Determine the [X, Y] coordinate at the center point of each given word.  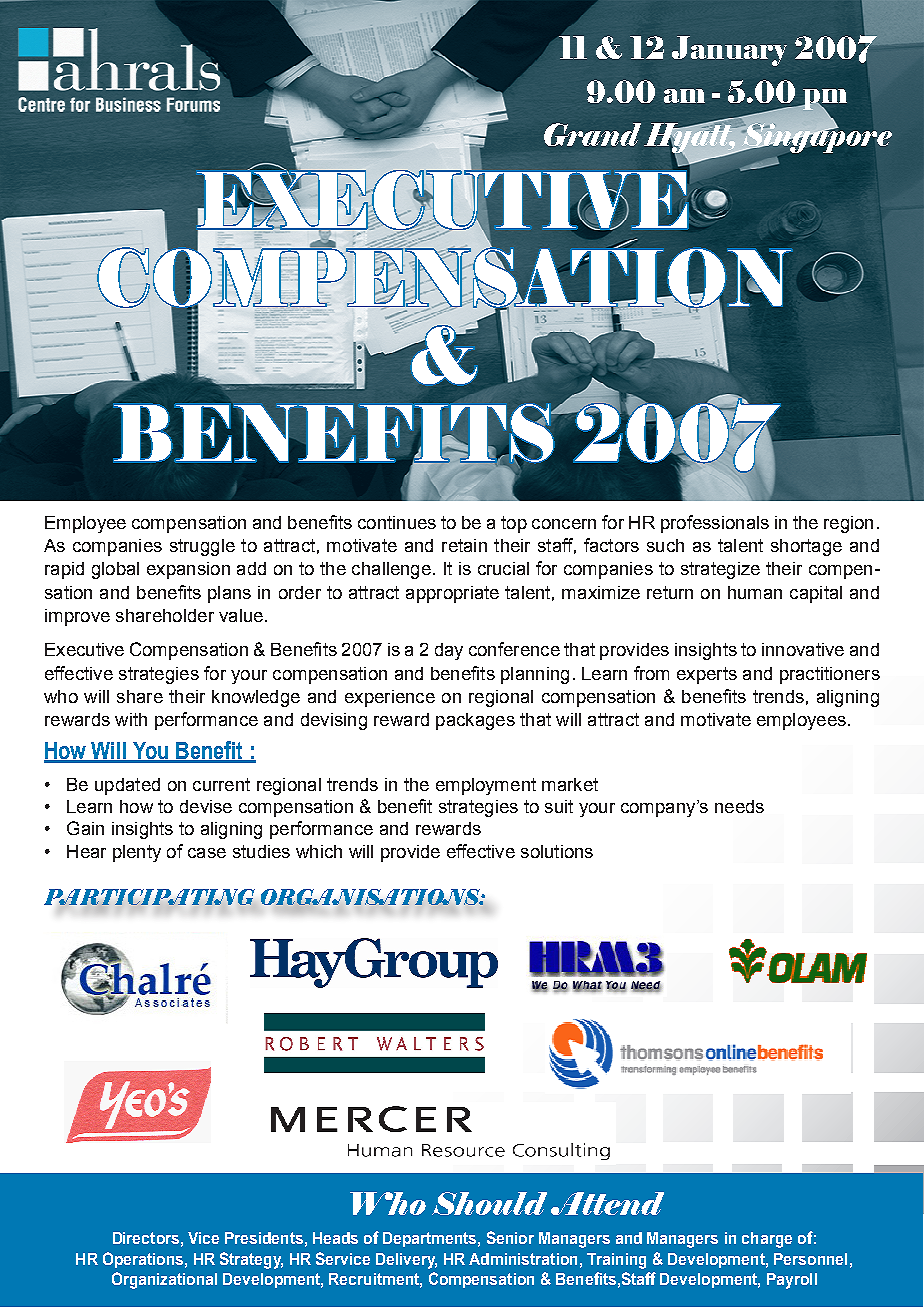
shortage [806, 547]
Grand [592, 134]
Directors [146, 1238]
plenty [137, 853]
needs [739, 806]
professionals [715, 524]
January [729, 51]
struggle [202, 547]
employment [486, 786]
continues [397, 522]
